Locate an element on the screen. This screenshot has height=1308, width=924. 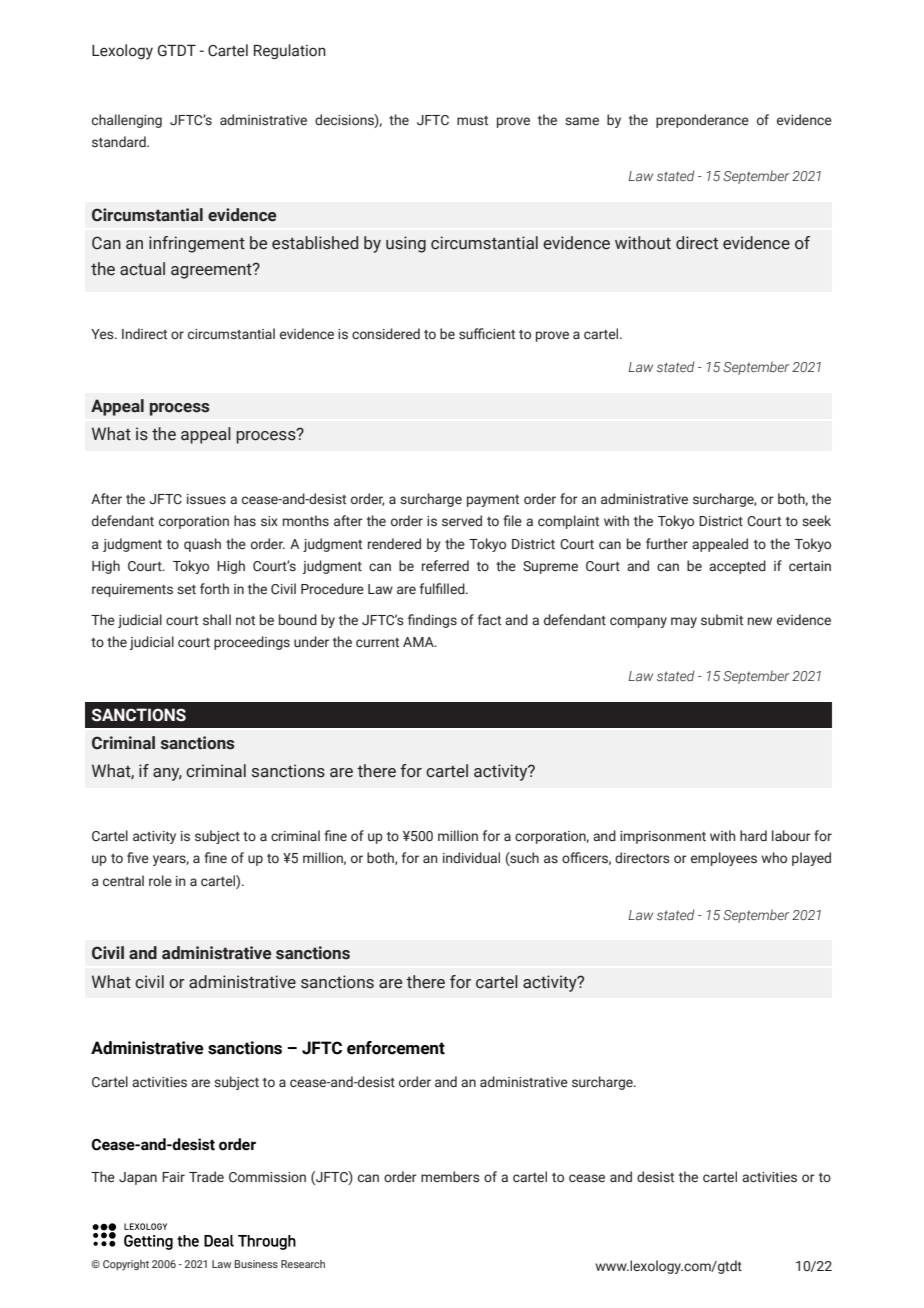
shall is located at coordinates (217, 619).
